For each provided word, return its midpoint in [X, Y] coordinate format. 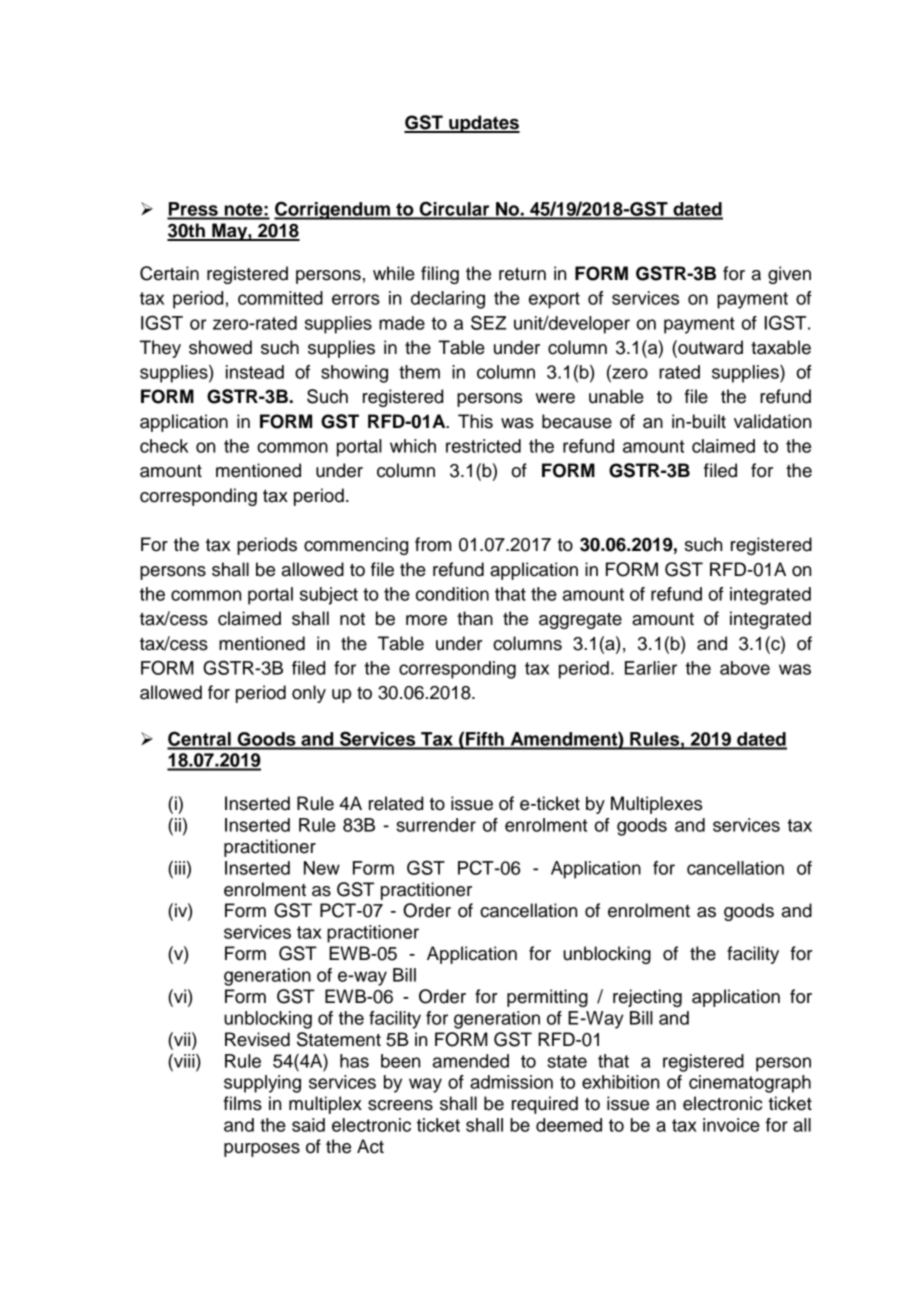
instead [255, 372]
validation [772, 421]
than [475, 618]
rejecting [647, 998]
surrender [436, 825]
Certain [169, 273]
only [309, 694]
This [475, 421]
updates [483, 124]
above [745, 668]
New [322, 868]
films [243, 1103]
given [789, 275]
